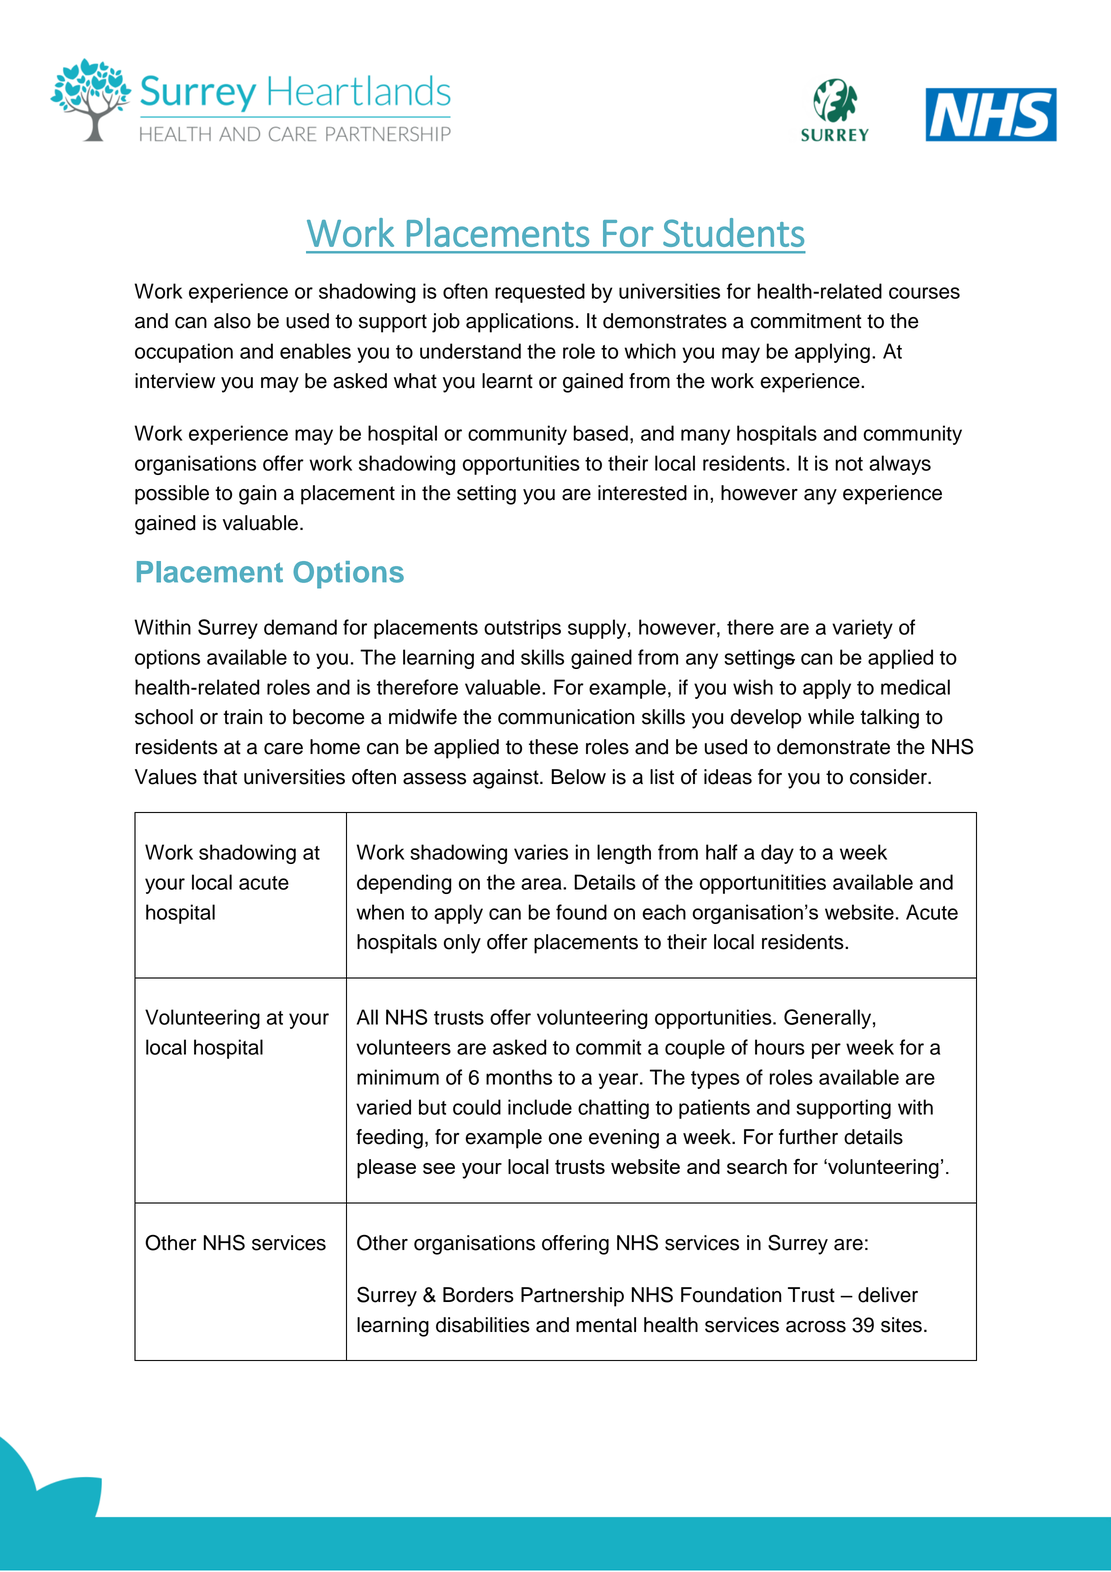 The height and width of the screenshot is (1572, 1111). What do you see at coordinates (578, 777) in the screenshot?
I see `Below` at bounding box center [578, 777].
